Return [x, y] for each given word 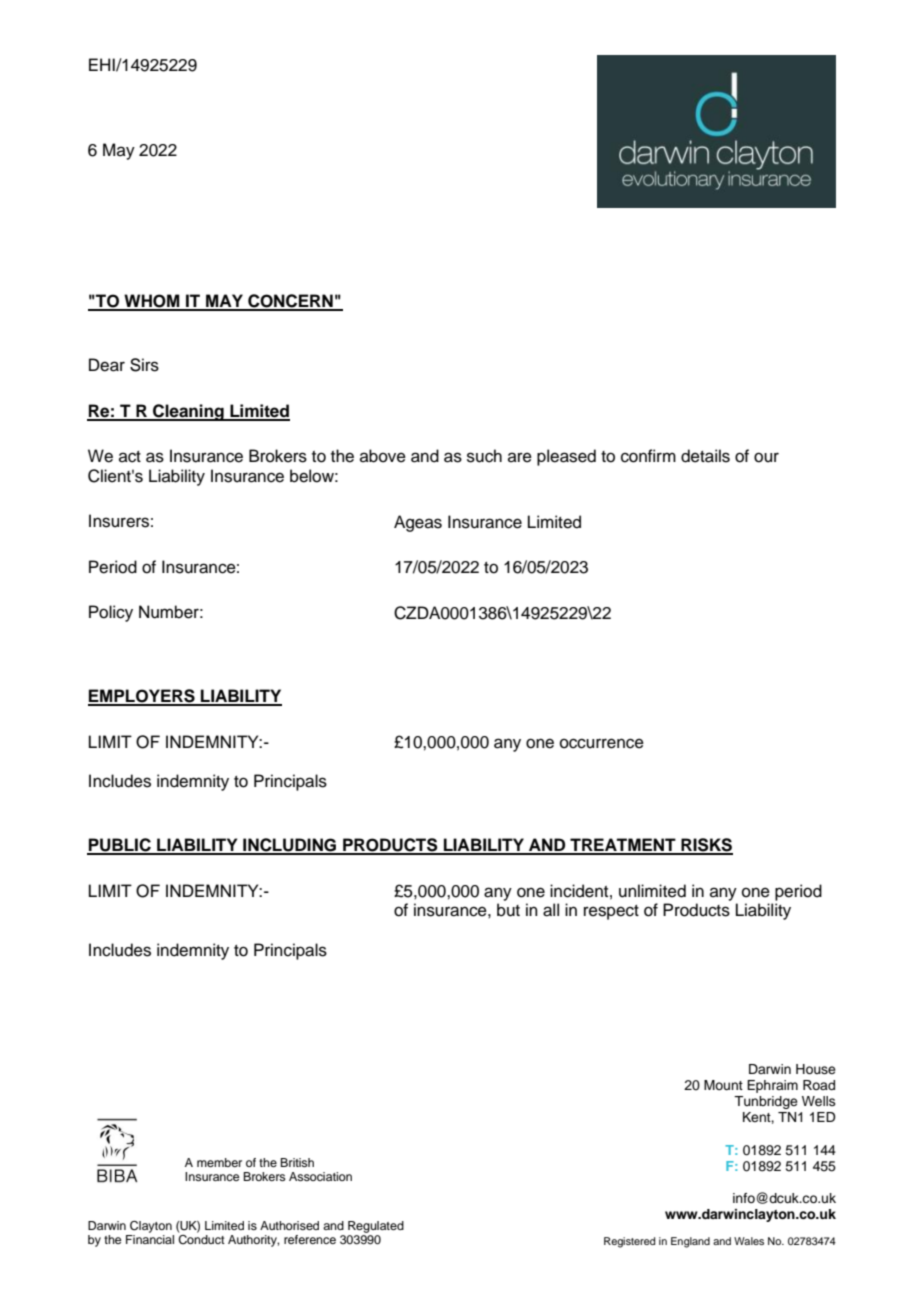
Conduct [201, 1240]
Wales [749, 1241]
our [766, 457]
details [705, 456]
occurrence [602, 743]
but [508, 910]
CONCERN [290, 302]
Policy [111, 613]
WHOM [152, 302]
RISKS [706, 846]
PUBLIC [120, 846]
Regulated [376, 1227]
